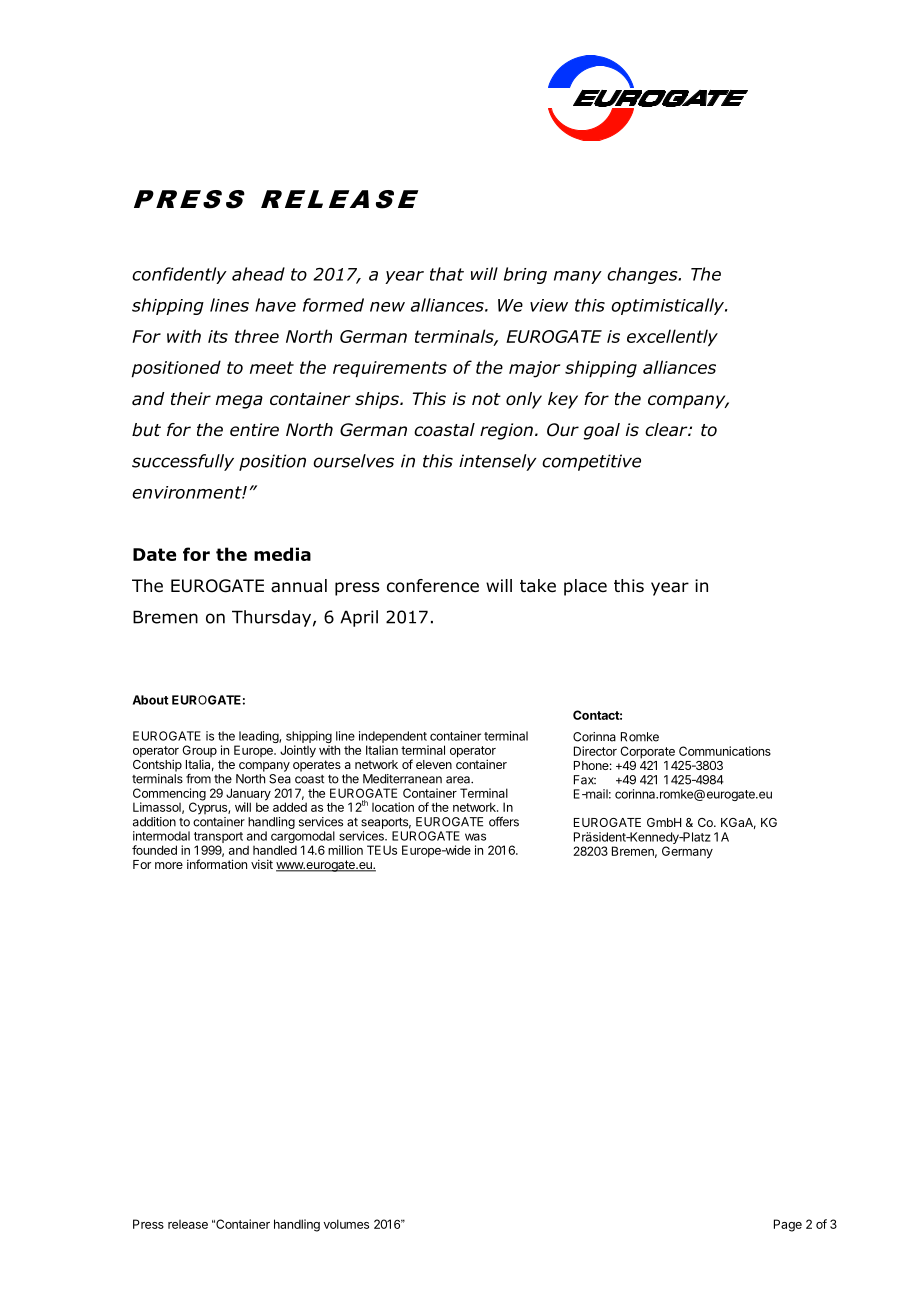  I want to click on Fax, so click(585, 780).
